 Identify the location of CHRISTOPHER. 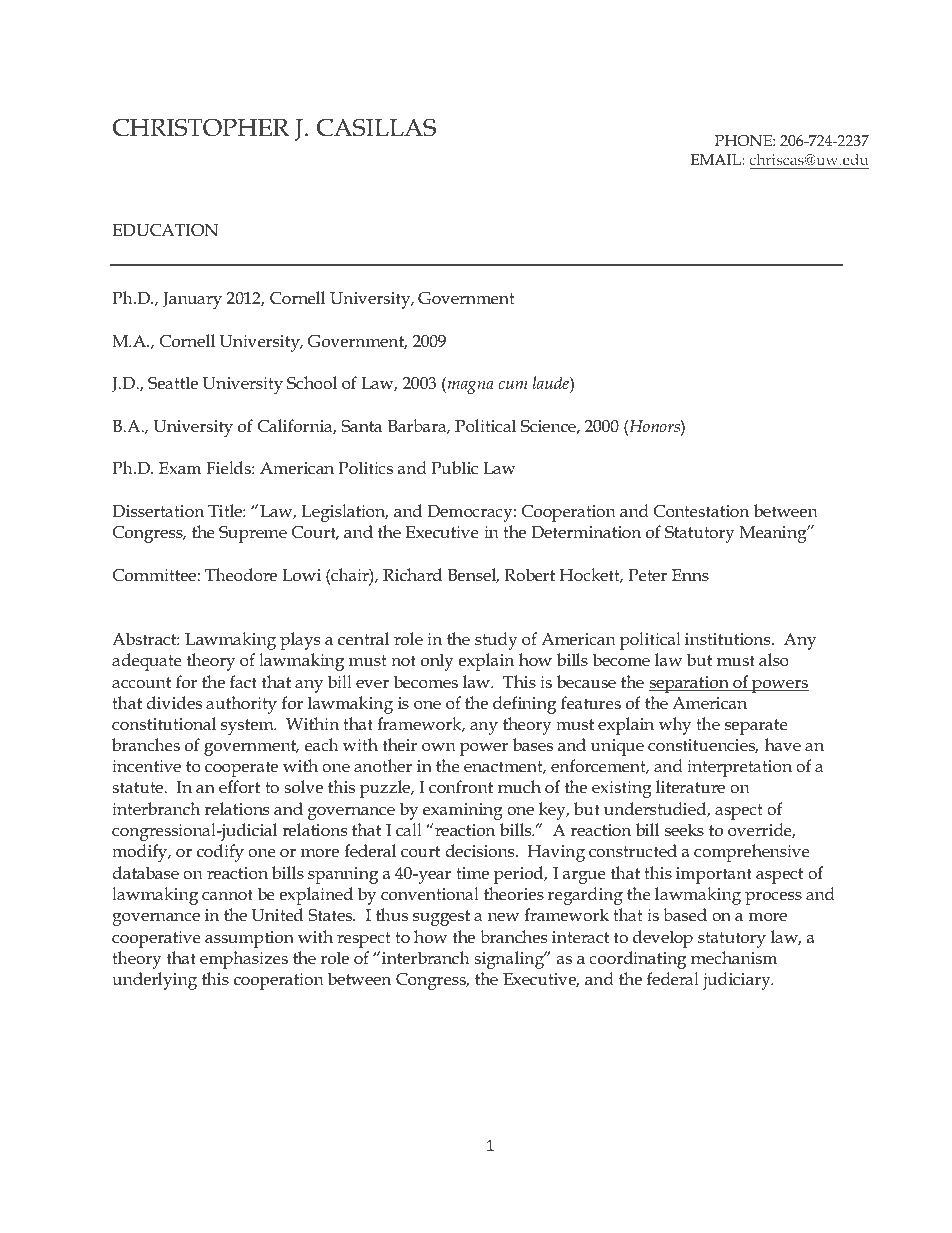
(201, 127).
